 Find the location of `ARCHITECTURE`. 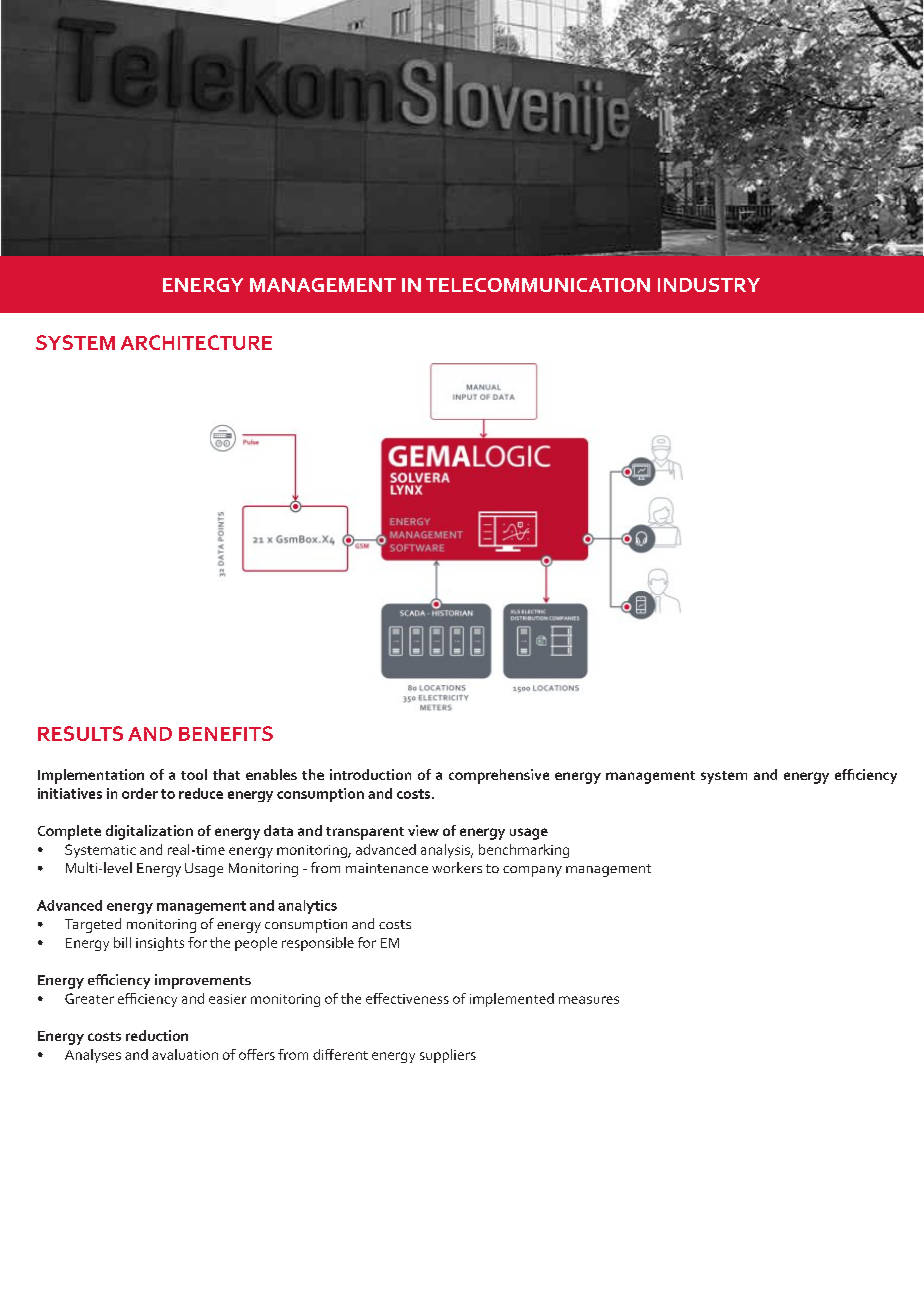

ARCHITECTURE is located at coordinates (196, 342).
